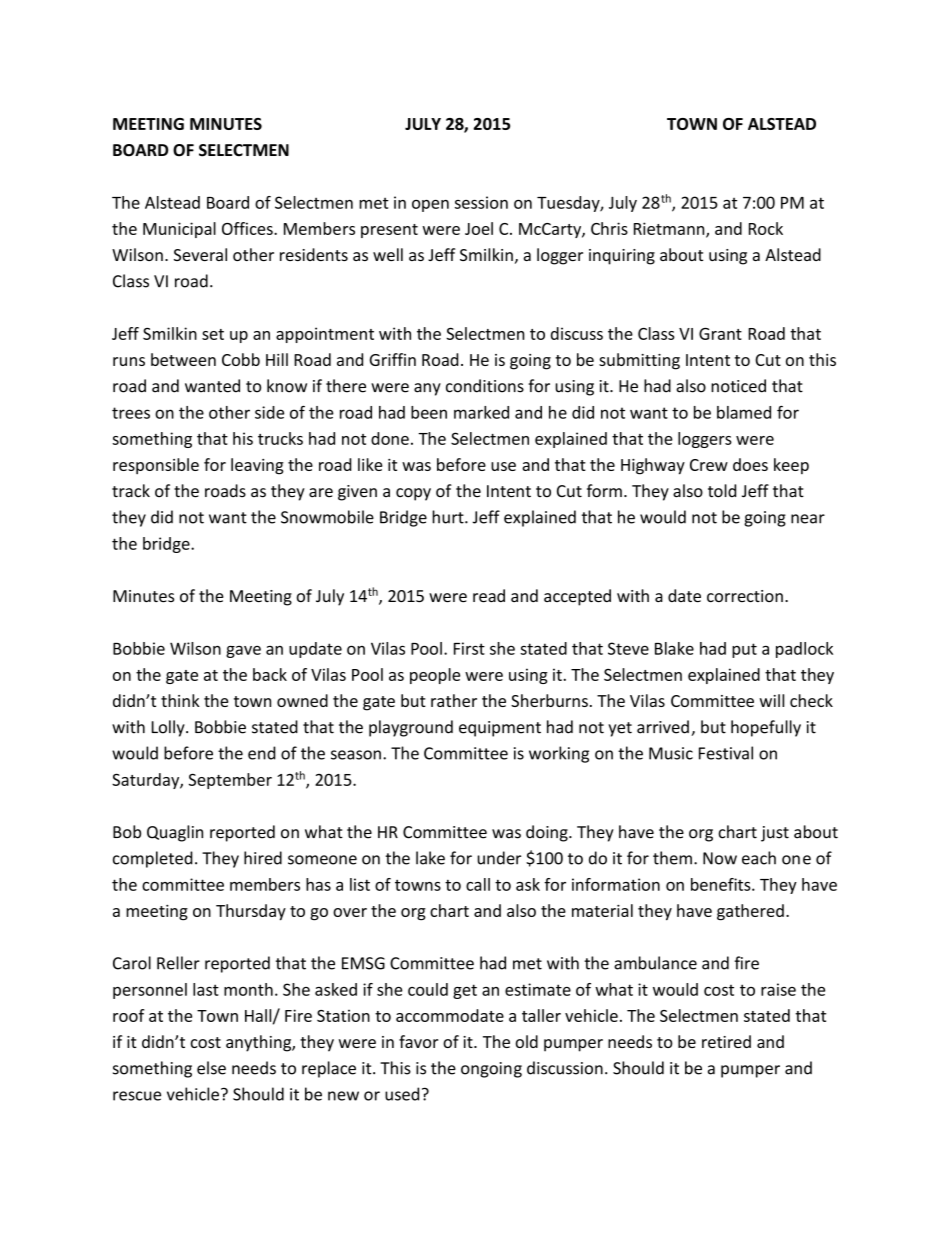  What do you see at coordinates (469, 648) in the screenshot?
I see `First` at bounding box center [469, 648].
